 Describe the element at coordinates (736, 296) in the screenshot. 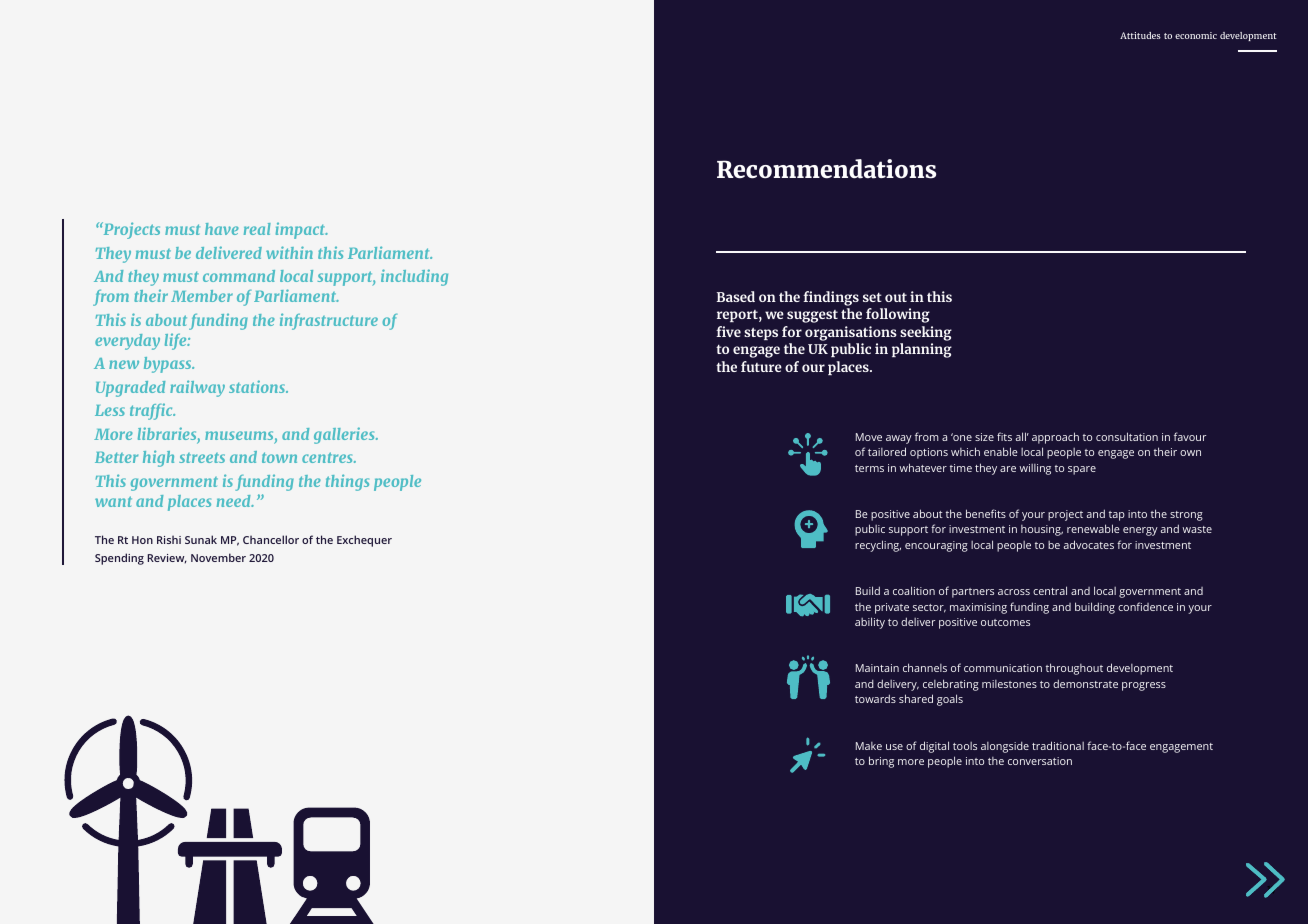

I see `Based` at that location.
